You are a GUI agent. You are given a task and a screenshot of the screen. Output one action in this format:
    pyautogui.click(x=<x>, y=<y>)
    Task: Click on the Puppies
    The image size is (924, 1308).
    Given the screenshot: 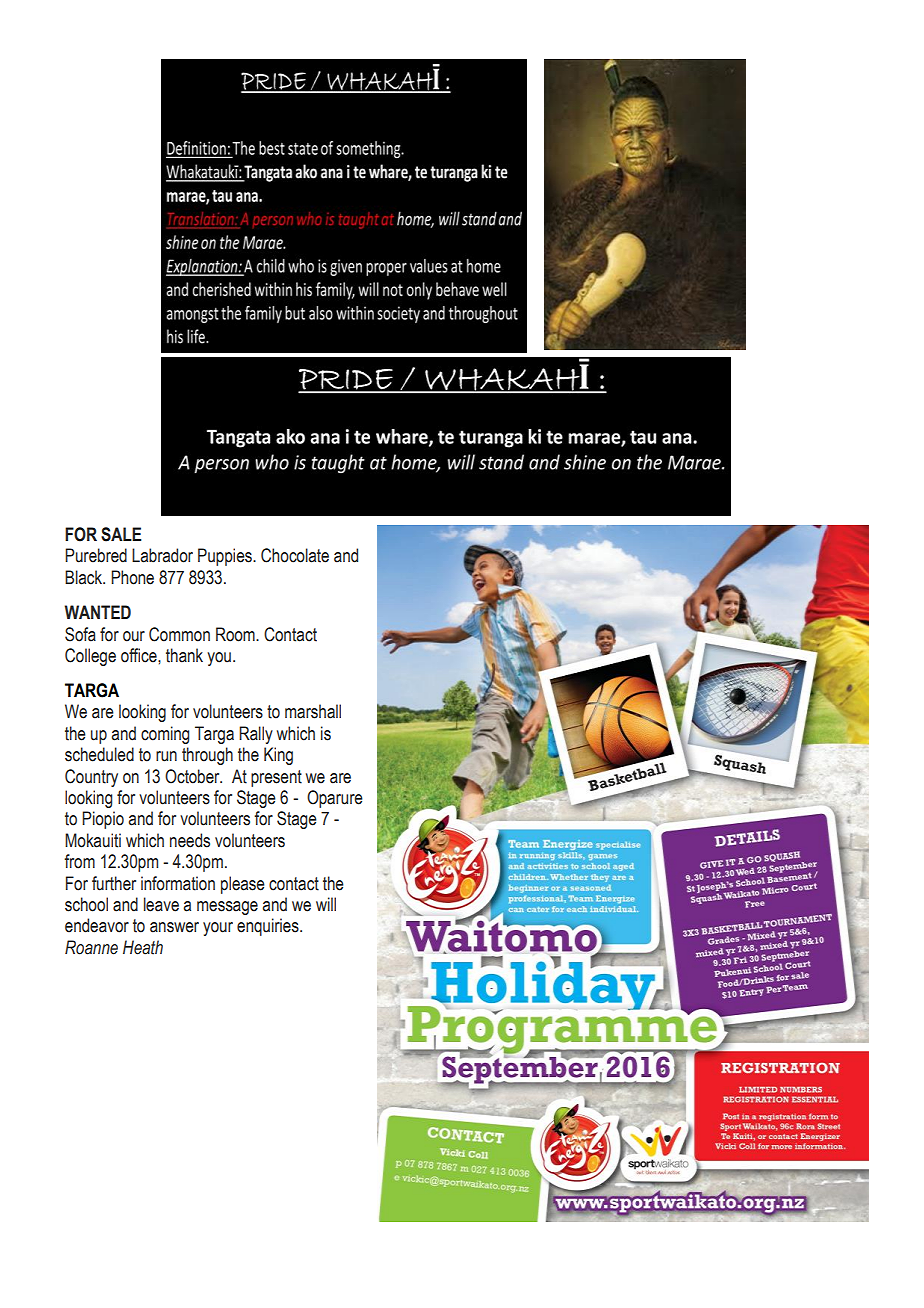 What is the action you would take?
    pyautogui.click(x=226, y=557)
